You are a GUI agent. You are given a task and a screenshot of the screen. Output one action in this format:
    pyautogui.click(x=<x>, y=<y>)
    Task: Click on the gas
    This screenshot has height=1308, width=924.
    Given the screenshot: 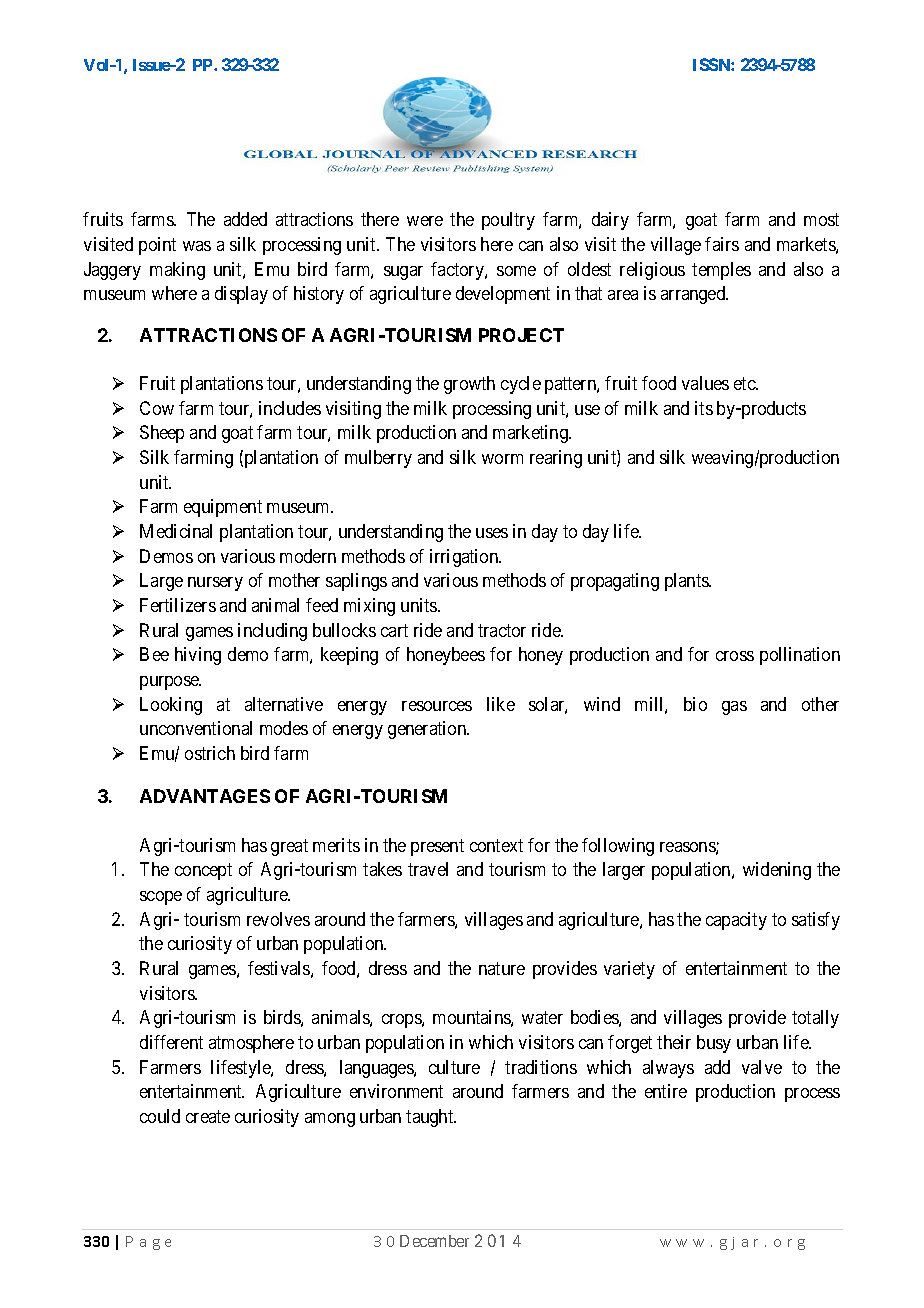 What is the action you would take?
    pyautogui.click(x=734, y=708)
